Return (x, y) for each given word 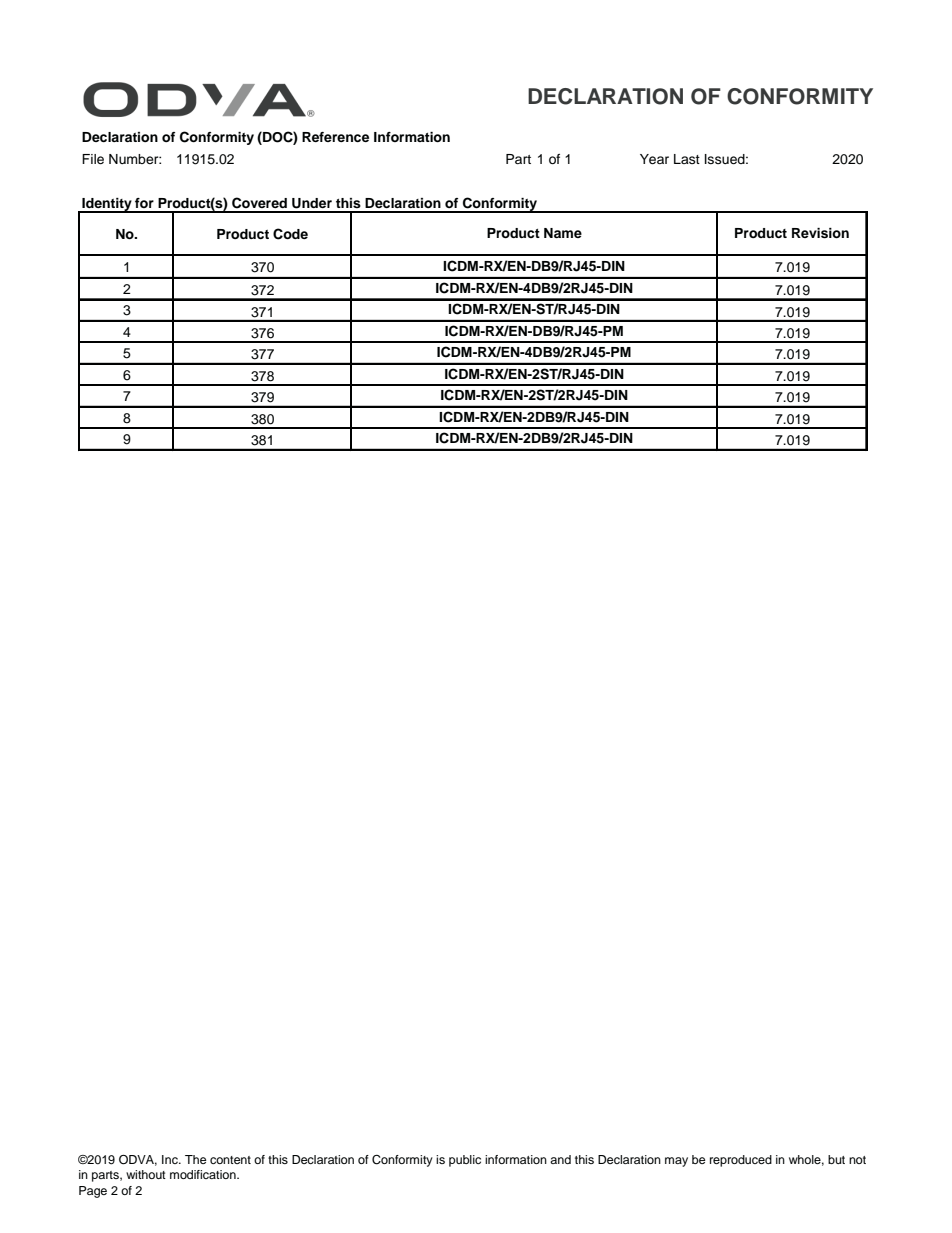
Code (290, 234)
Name (563, 233)
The (196, 1159)
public (465, 1161)
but (836, 1159)
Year (654, 159)
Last (687, 159)
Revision (820, 233)
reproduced (741, 1161)
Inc (171, 1159)
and (560, 1159)
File (93, 159)
